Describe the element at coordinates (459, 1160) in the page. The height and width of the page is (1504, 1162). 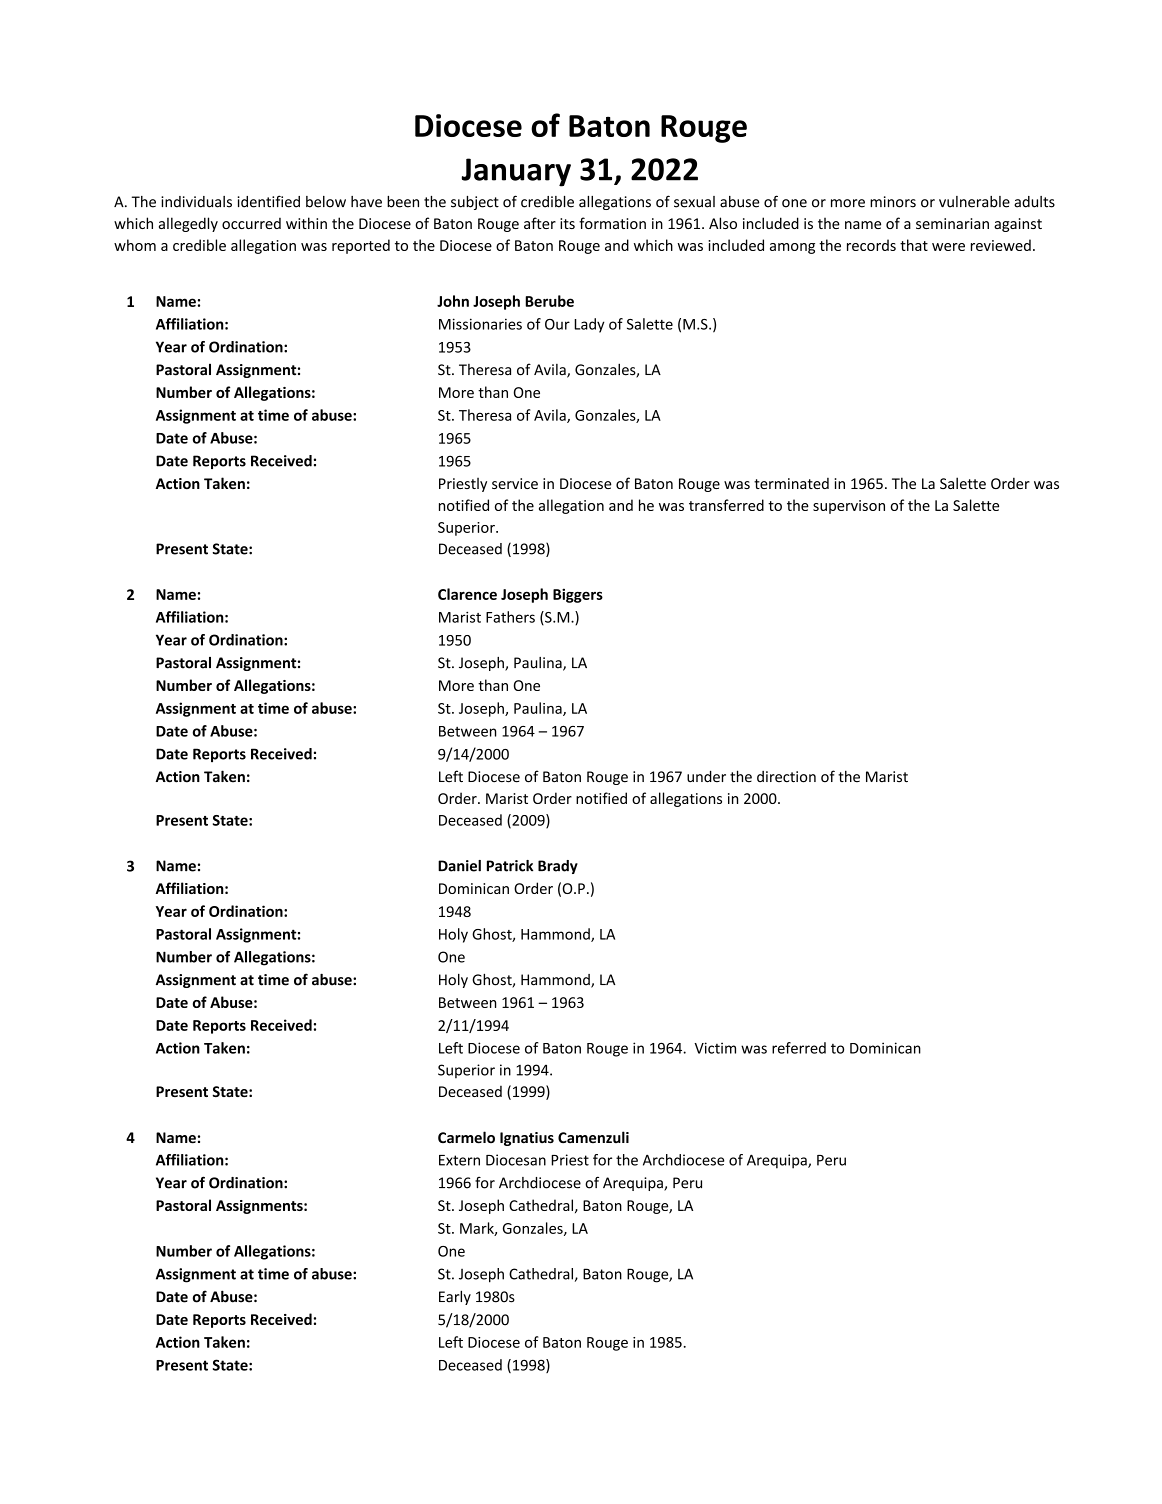
I see `Extern` at that location.
